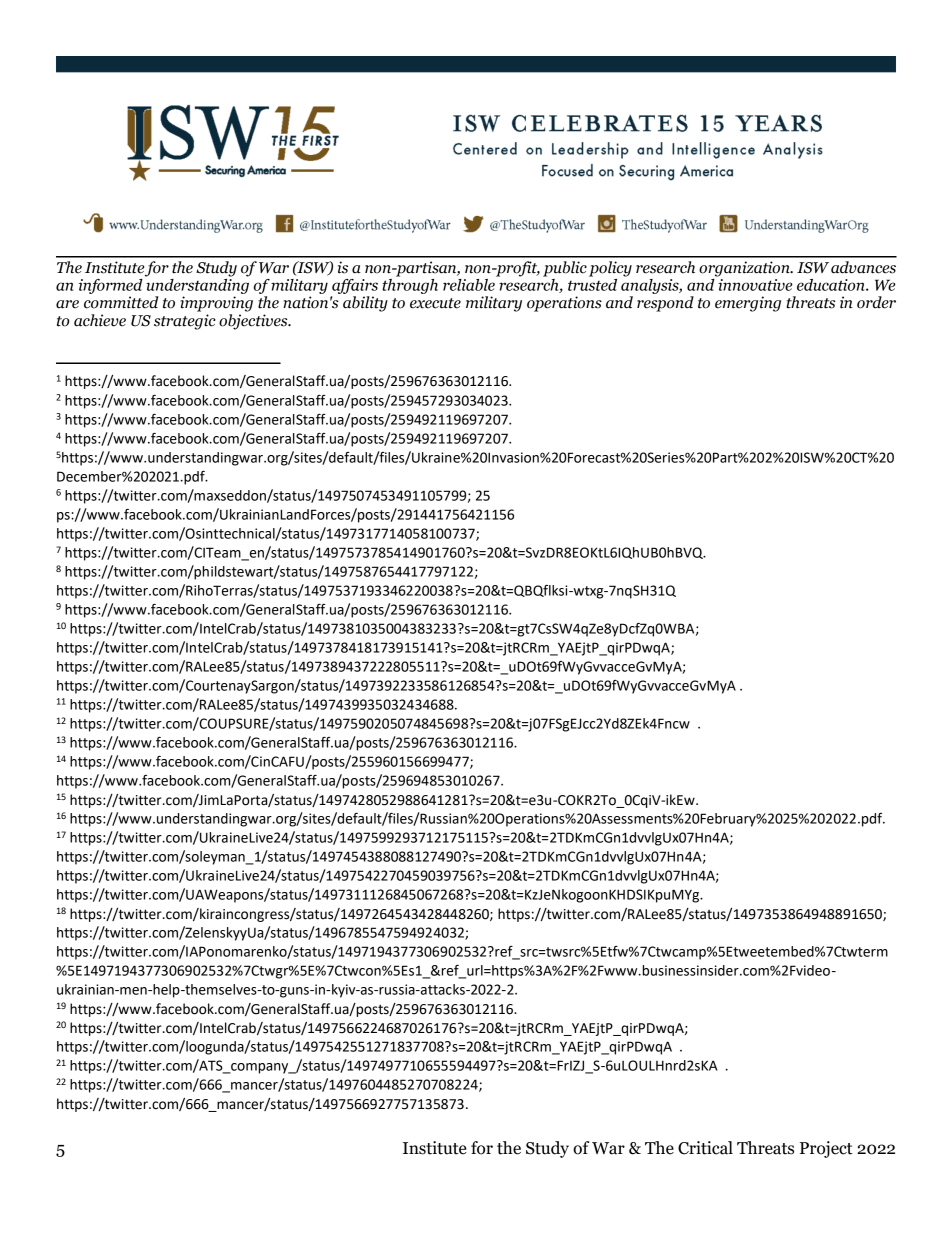 This screenshot has width=952, height=1233. I want to click on emerging, so click(748, 304).
